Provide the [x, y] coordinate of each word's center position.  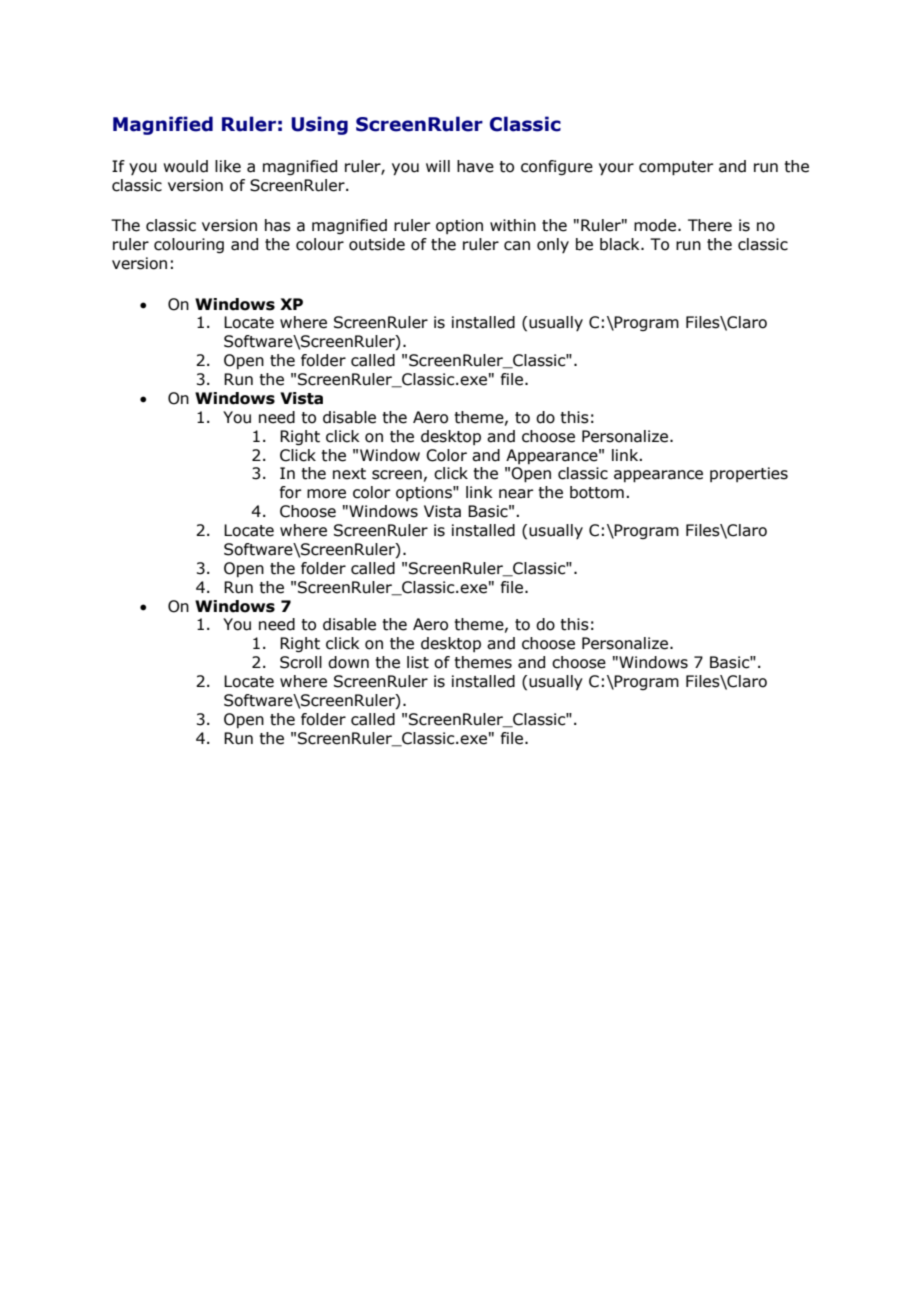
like [228, 166]
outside [377, 244]
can [517, 246]
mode [656, 225]
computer [676, 168]
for [291, 492]
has [278, 225]
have [475, 166]
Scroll [301, 662]
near [516, 494]
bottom [597, 492]
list [418, 662]
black [621, 244]
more [326, 494]
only [553, 245]
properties [749, 474]
